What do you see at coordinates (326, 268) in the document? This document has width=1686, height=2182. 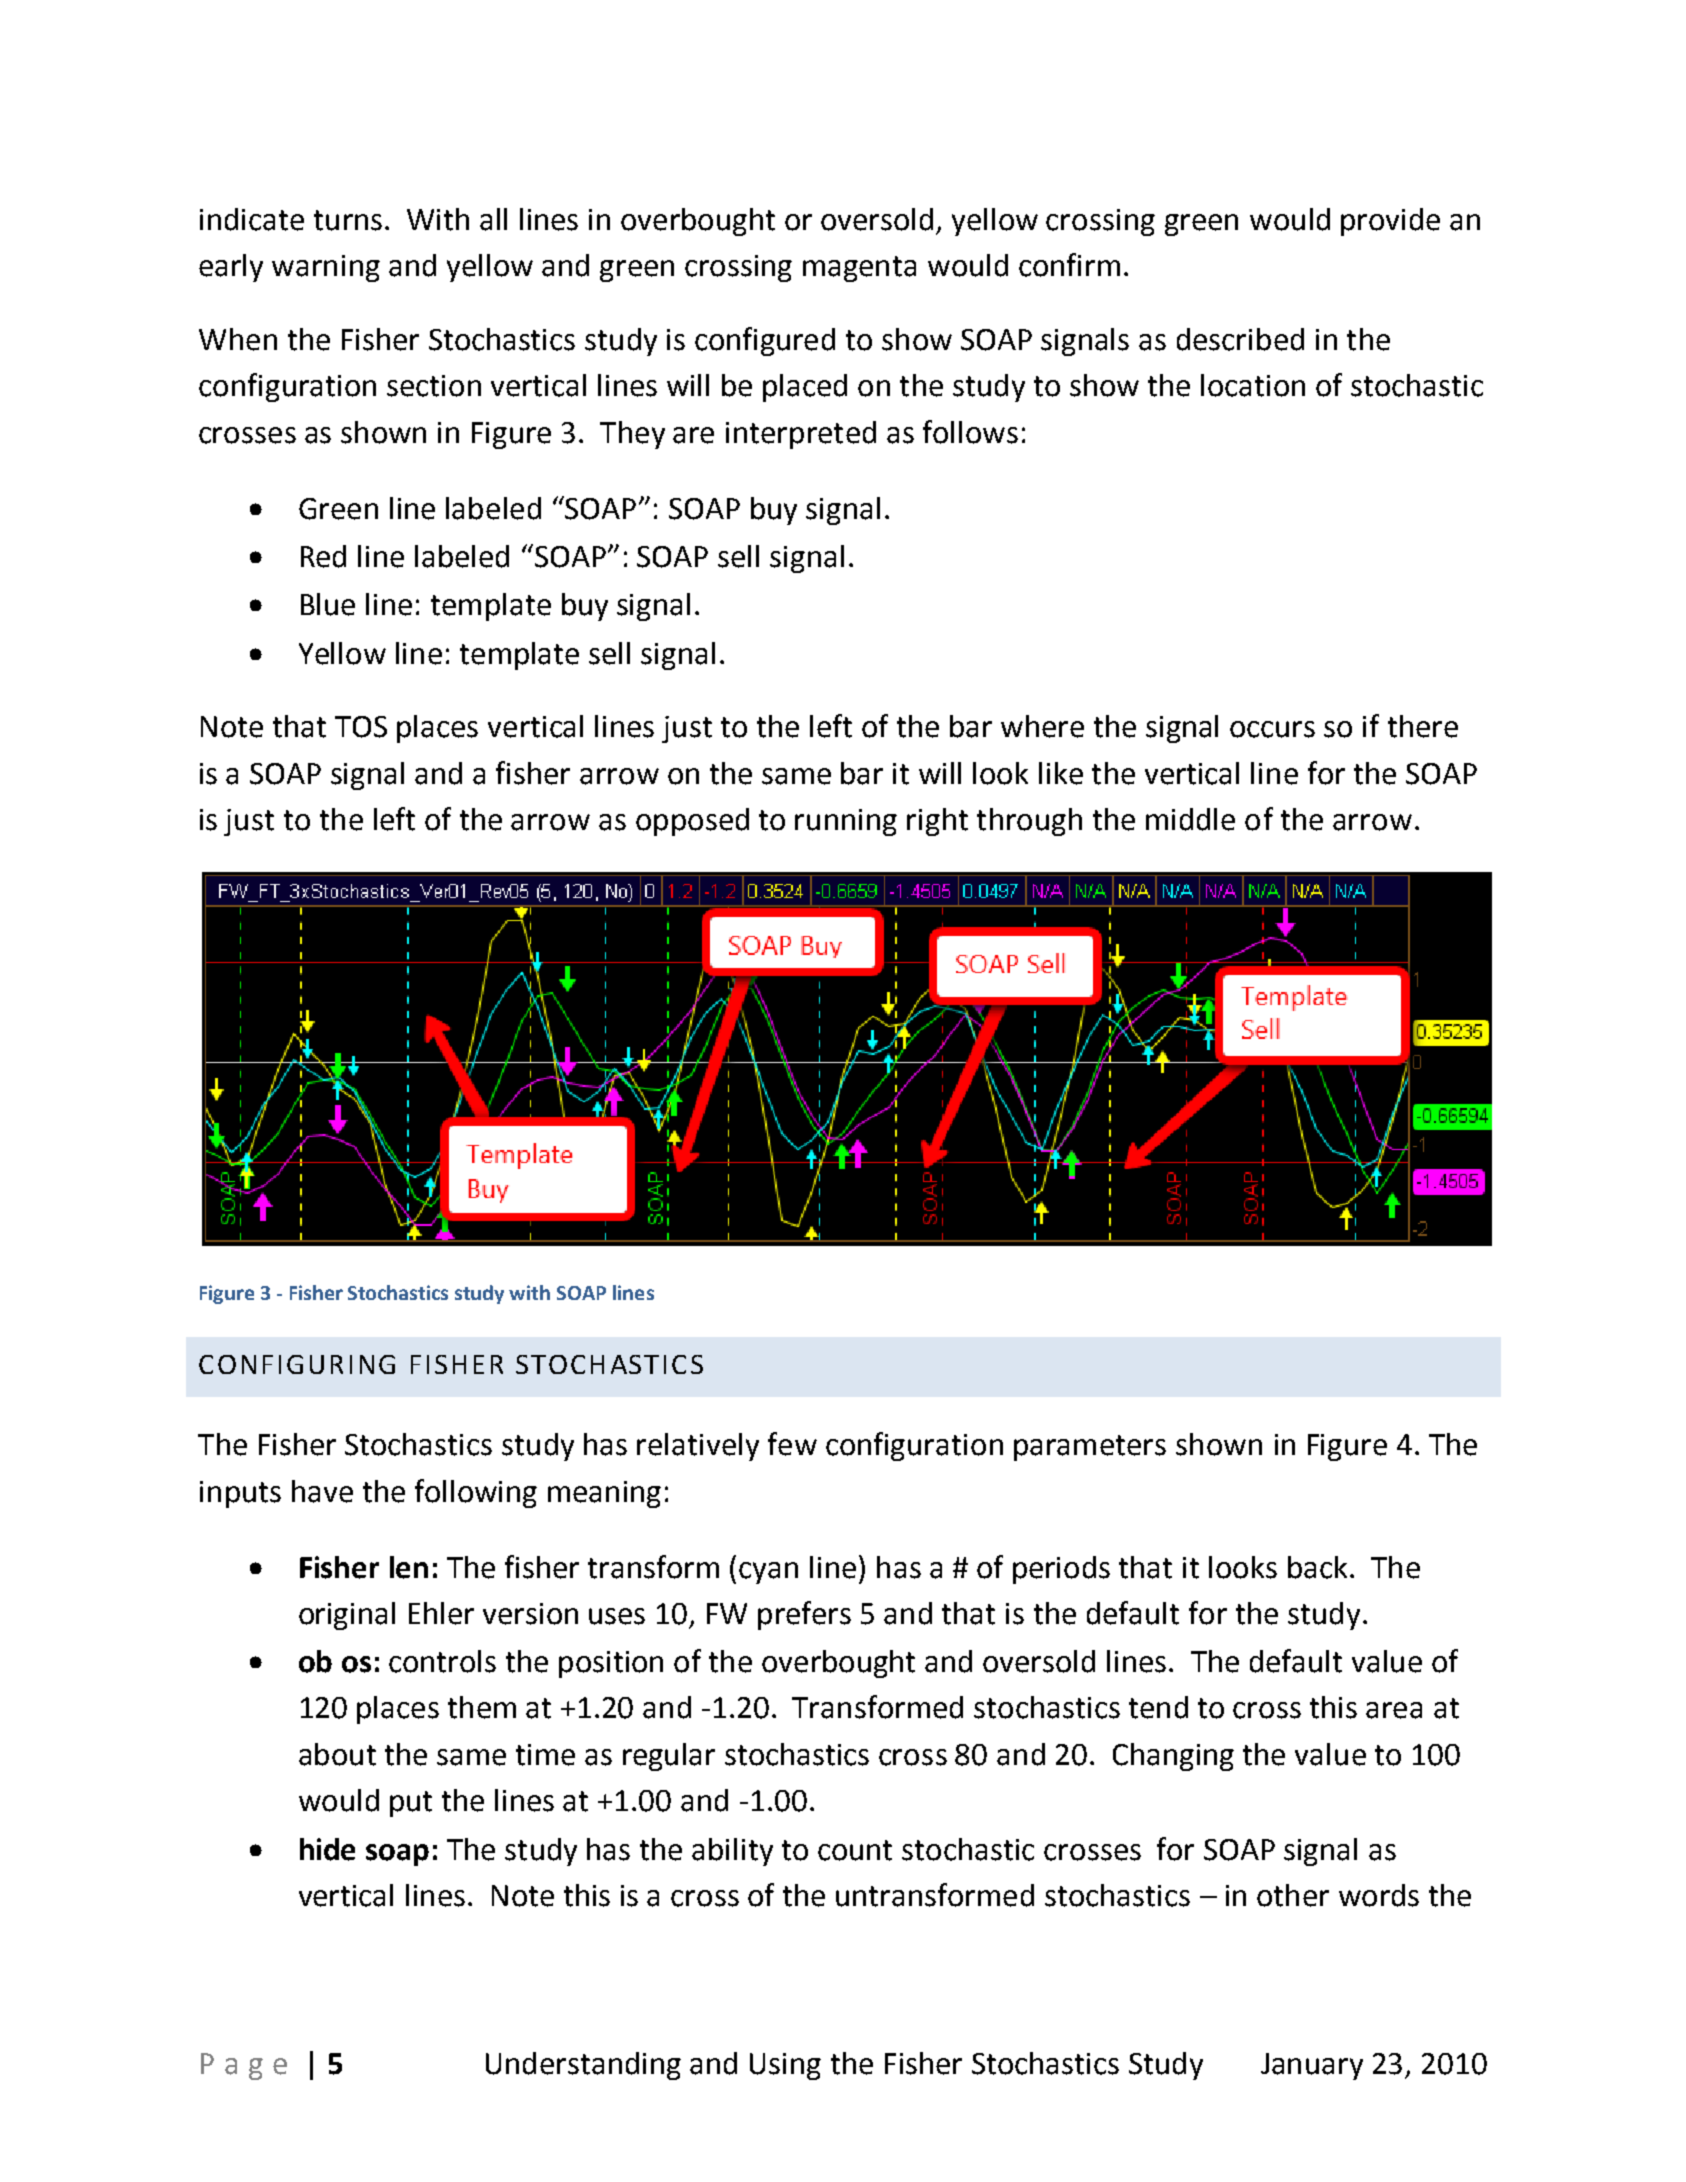 I see `warning` at bounding box center [326, 268].
